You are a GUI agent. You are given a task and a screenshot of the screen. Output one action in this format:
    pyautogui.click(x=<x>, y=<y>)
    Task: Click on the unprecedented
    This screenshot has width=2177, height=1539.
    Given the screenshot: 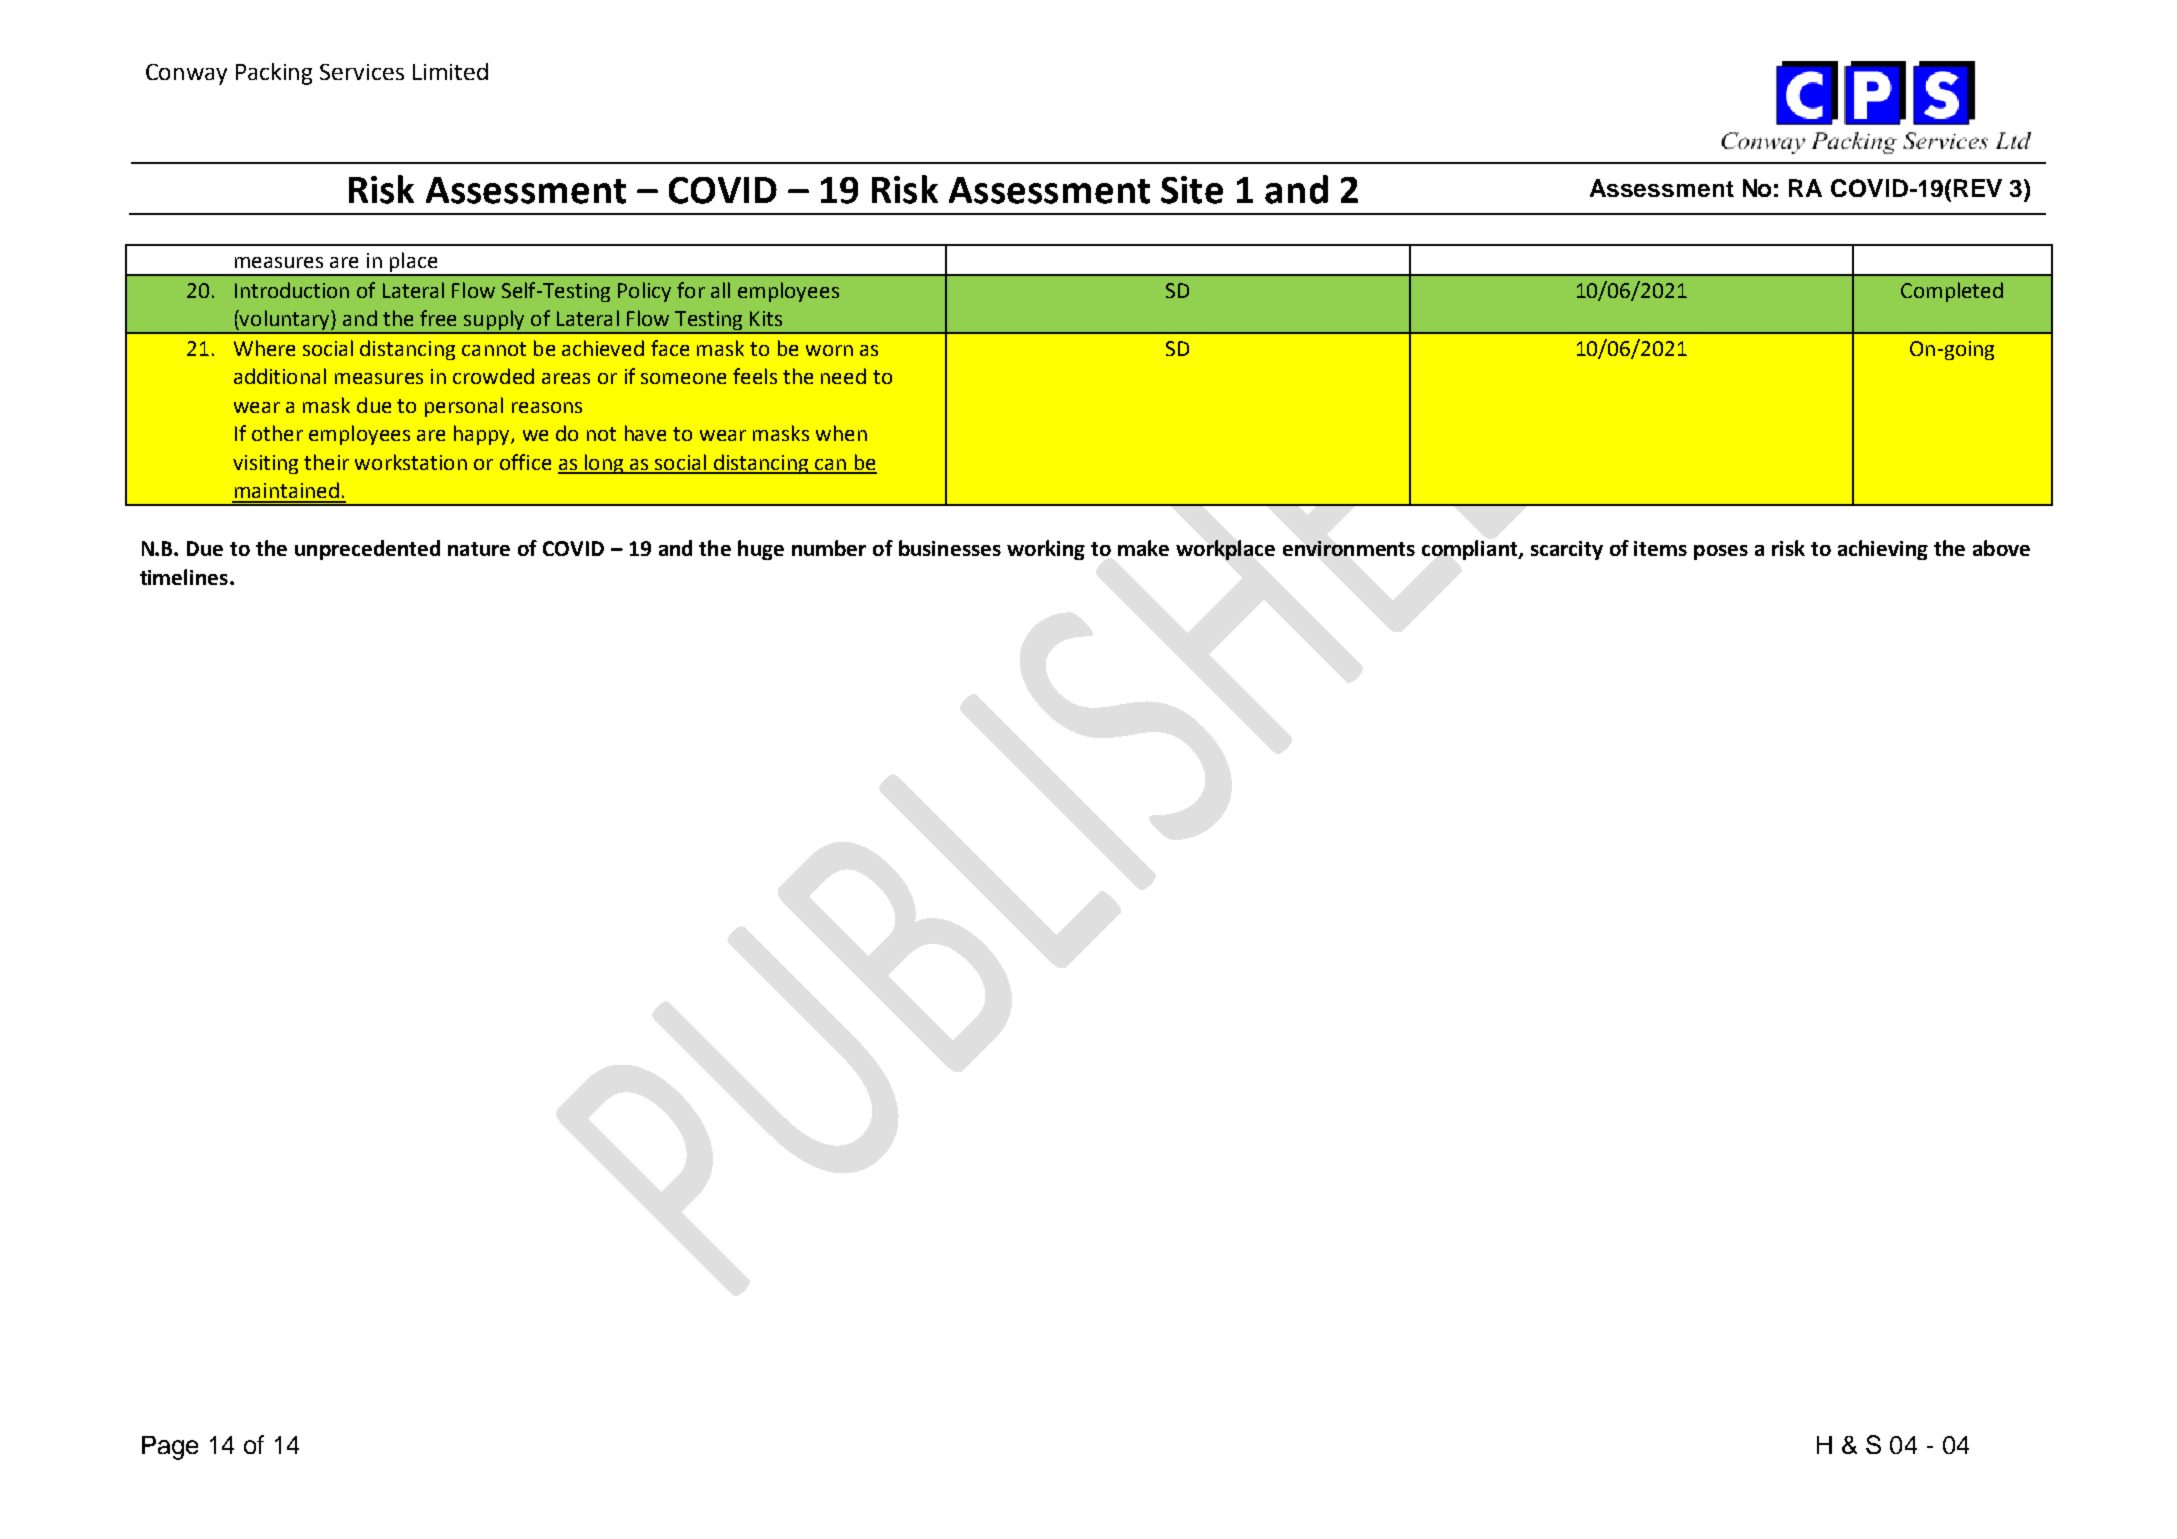 What is the action you would take?
    pyautogui.click(x=367, y=550)
